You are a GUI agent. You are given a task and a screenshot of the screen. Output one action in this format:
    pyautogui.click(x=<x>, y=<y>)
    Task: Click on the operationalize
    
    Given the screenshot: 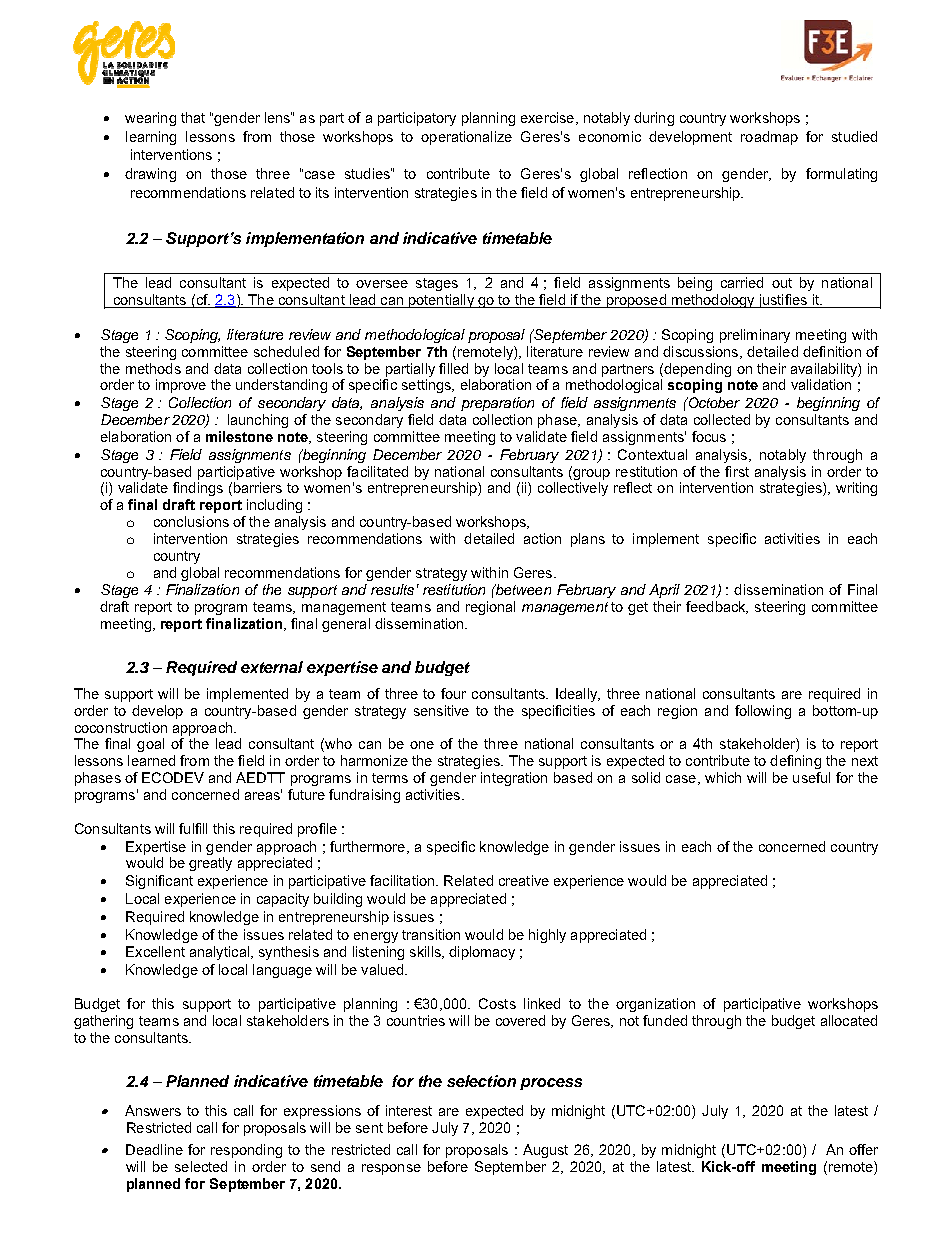 What is the action you would take?
    pyautogui.click(x=466, y=138)
